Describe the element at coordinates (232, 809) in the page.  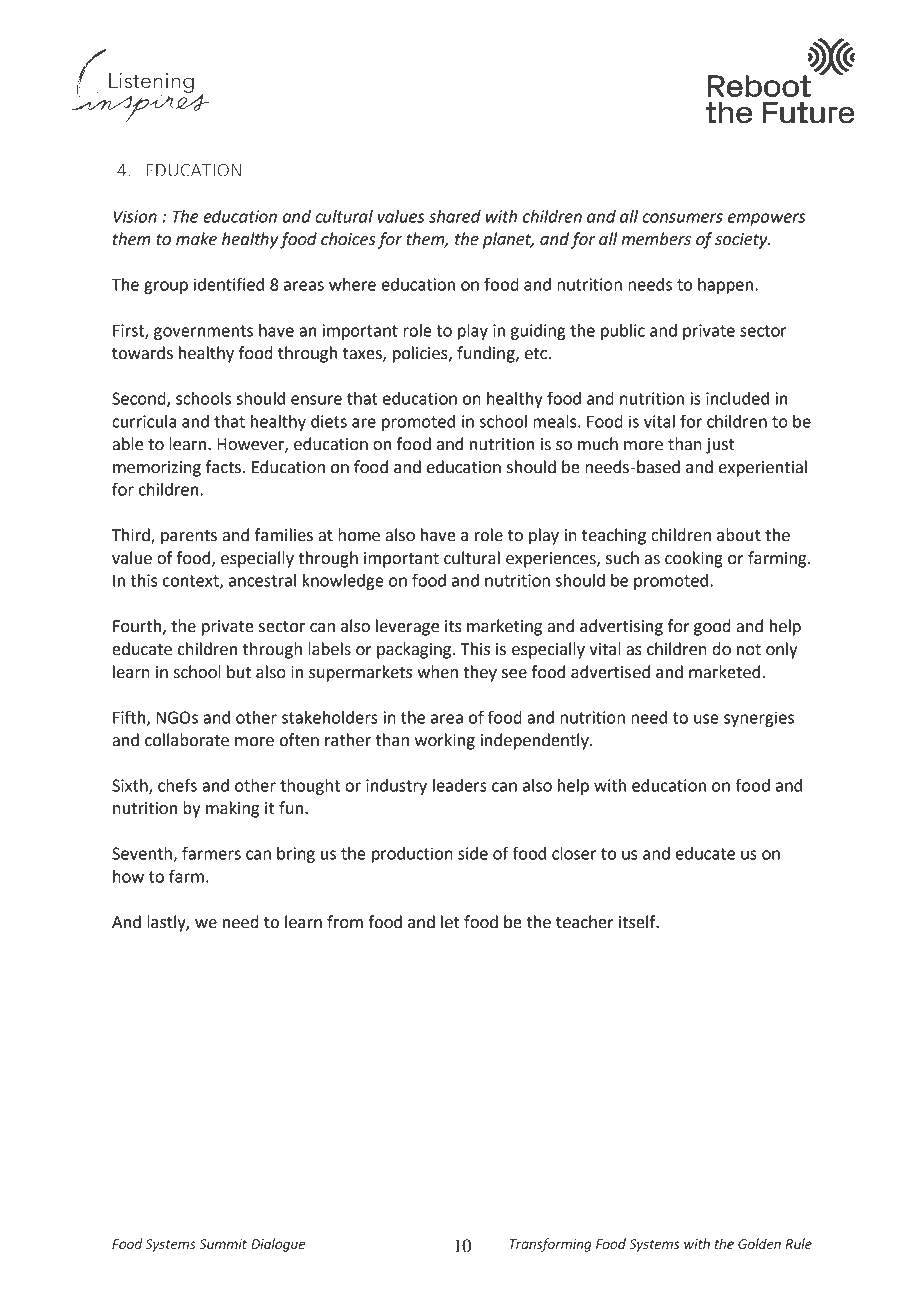
I see `making` at that location.
